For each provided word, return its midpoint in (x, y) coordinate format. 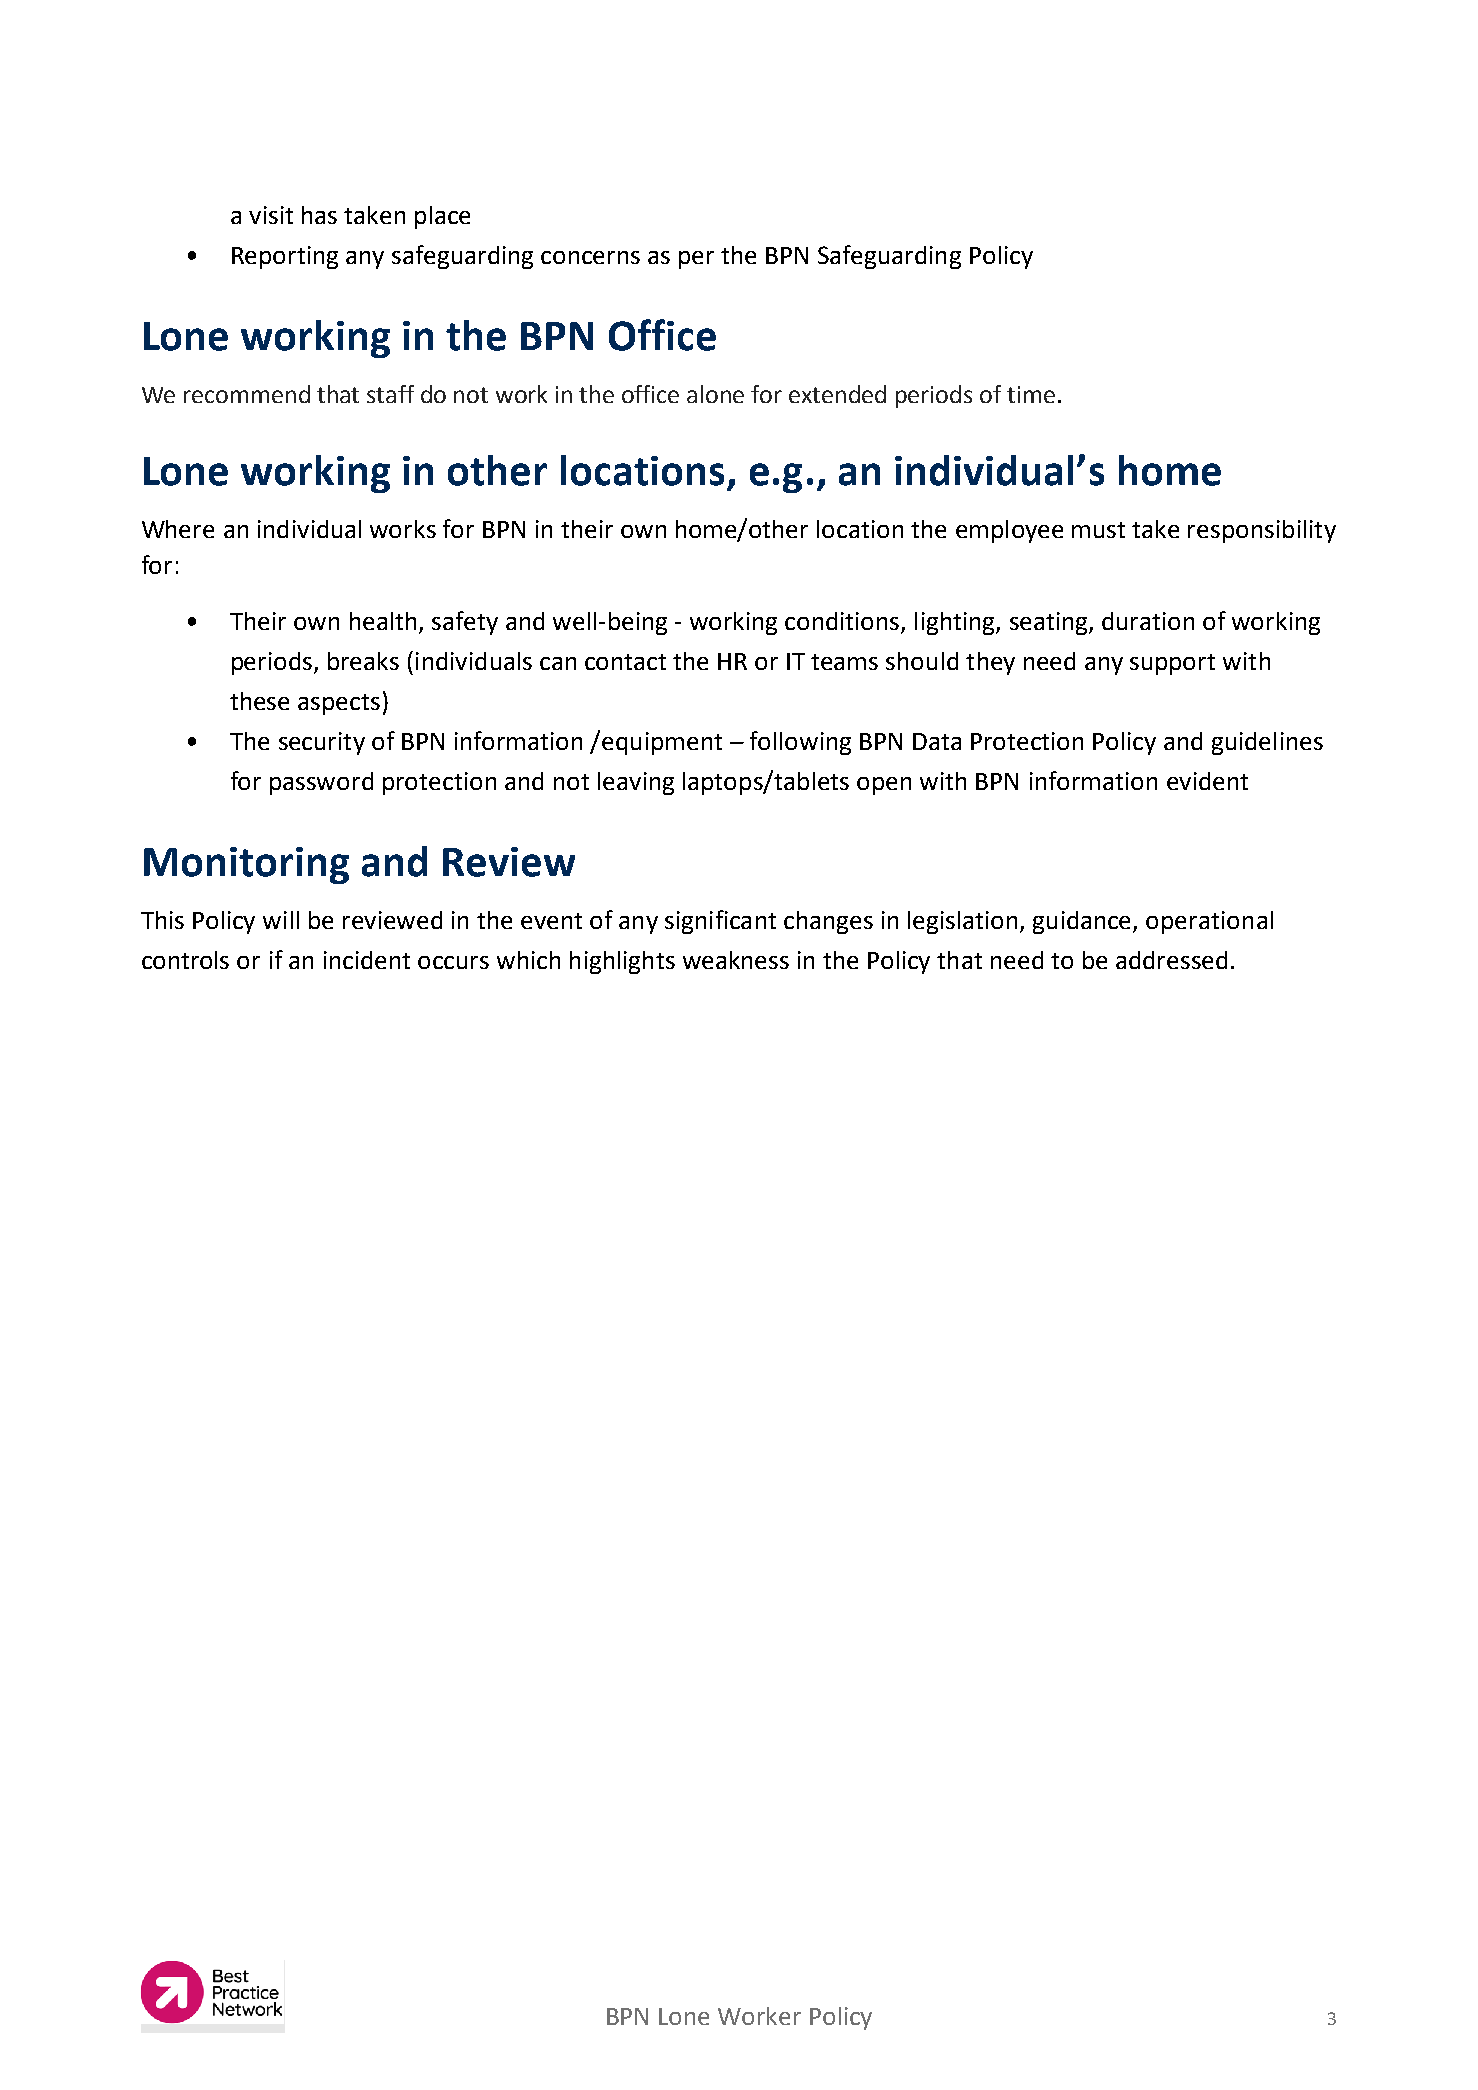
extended (837, 394)
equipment (662, 743)
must (1098, 530)
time (1031, 394)
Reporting (285, 257)
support (1172, 664)
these (259, 701)
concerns (590, 257)
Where (178, 529)
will (281, 920)
